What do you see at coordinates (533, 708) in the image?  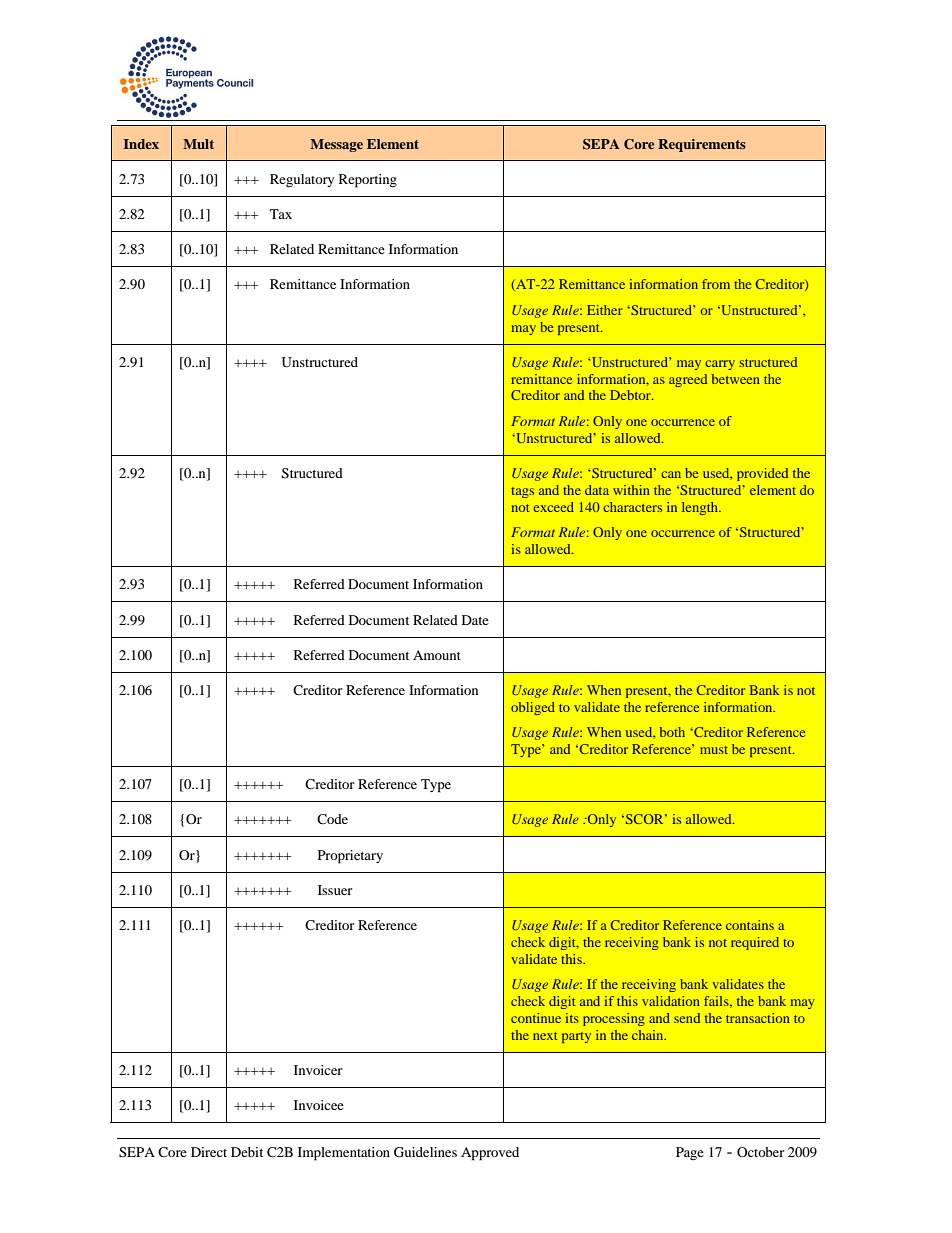 I see `obliged` at bounding box center [533, 708].
